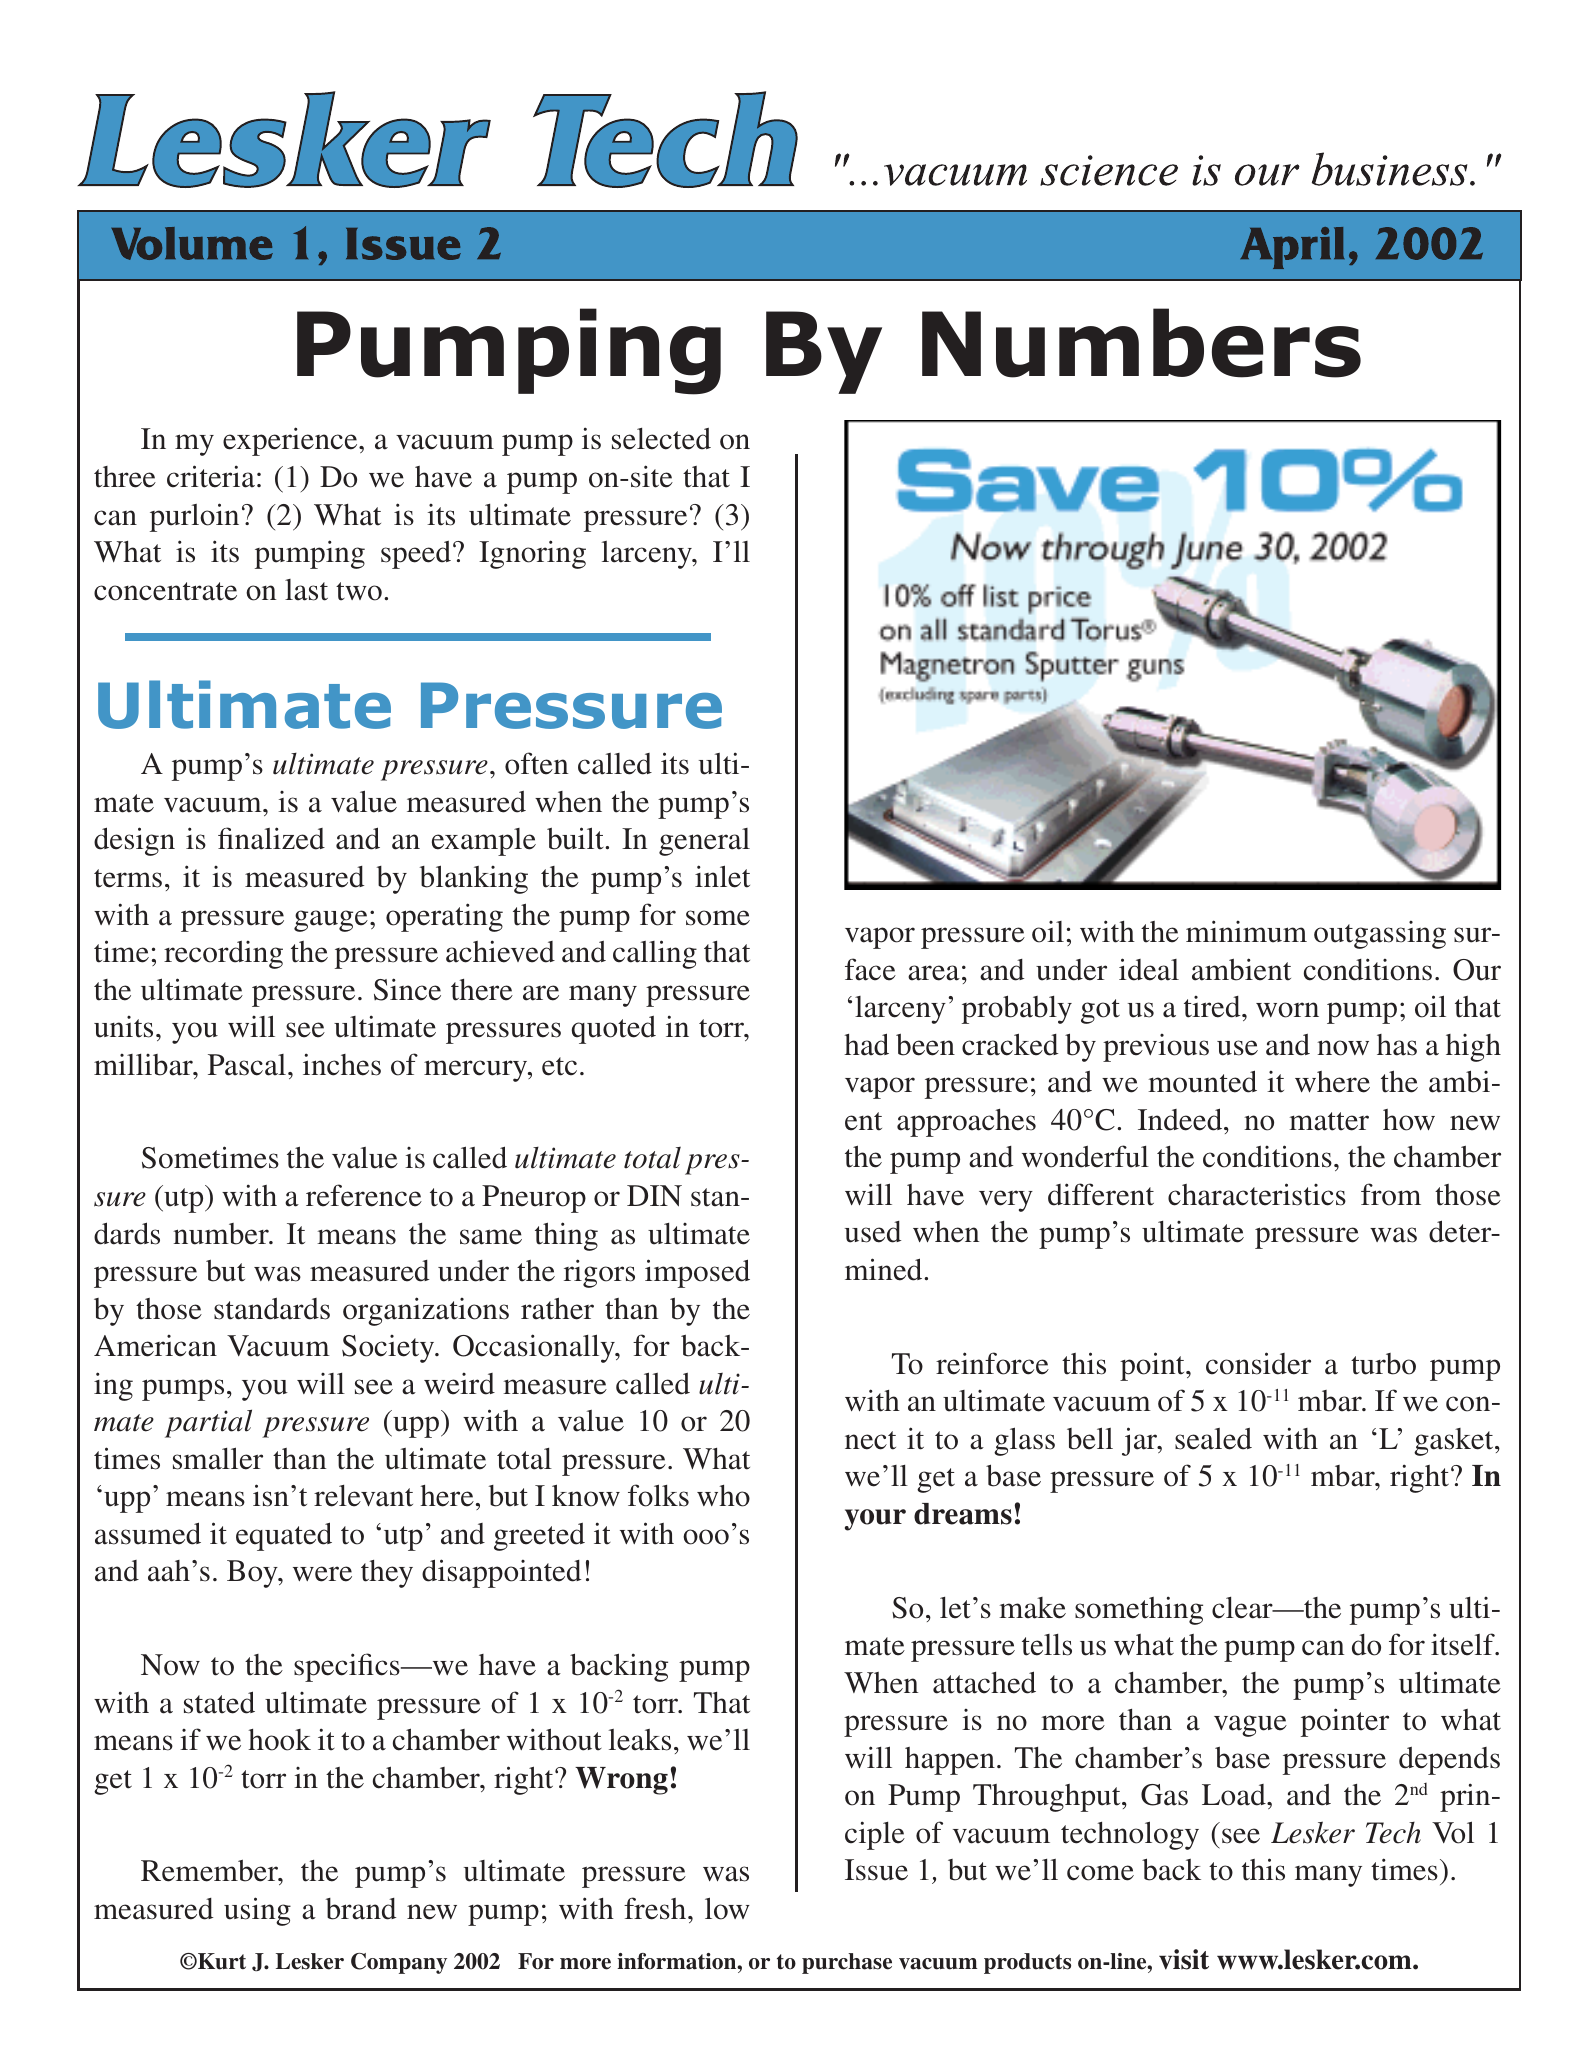 The image size is (1595, 2064). I want to click on had, so click(866, 1044).
